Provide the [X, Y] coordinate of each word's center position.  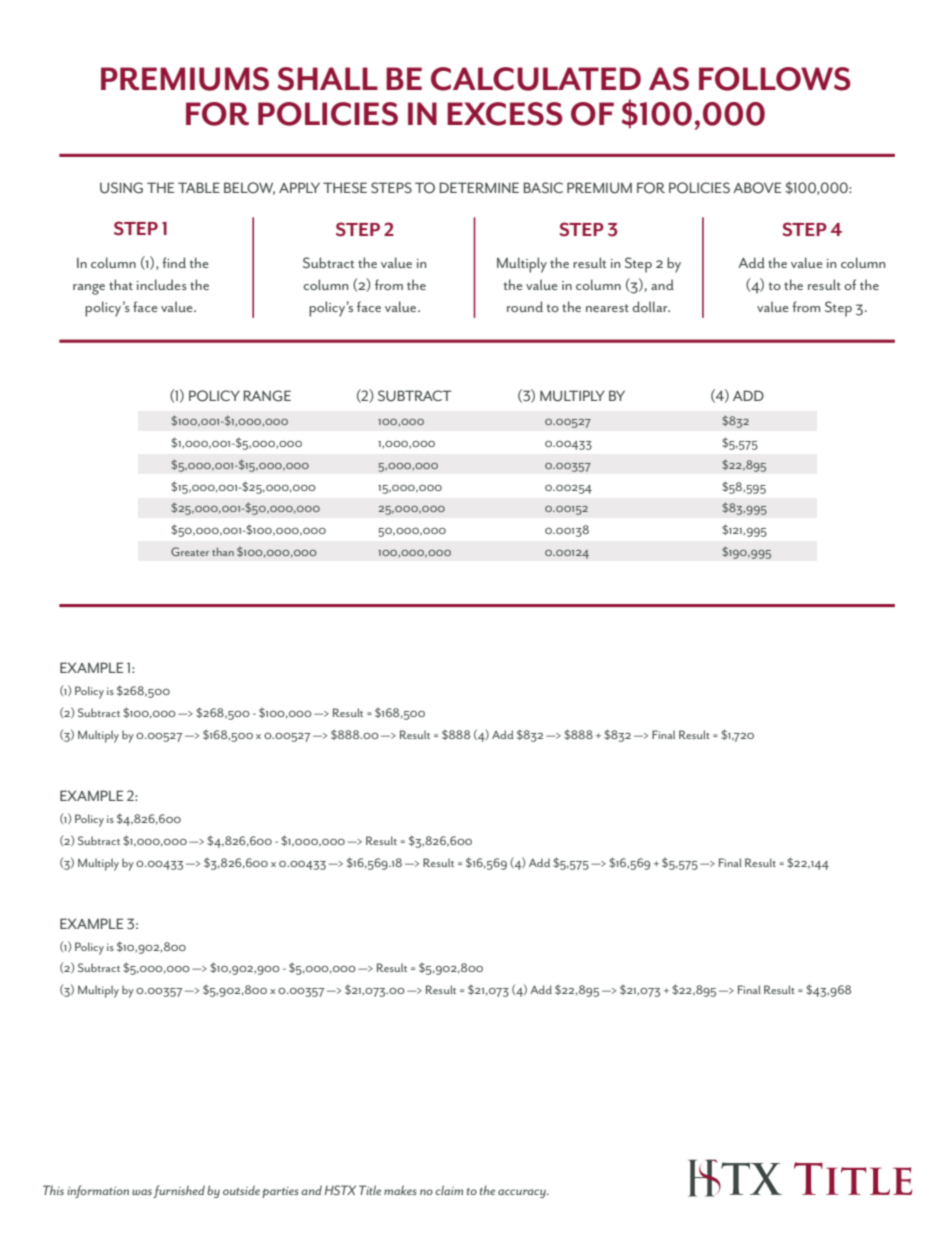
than [223, 551]
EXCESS [505, 114]
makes [400, 1190]
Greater [190, 551]
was [142, 1192]
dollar [651, 306]
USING [121, 188]
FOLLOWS [775, 79]
